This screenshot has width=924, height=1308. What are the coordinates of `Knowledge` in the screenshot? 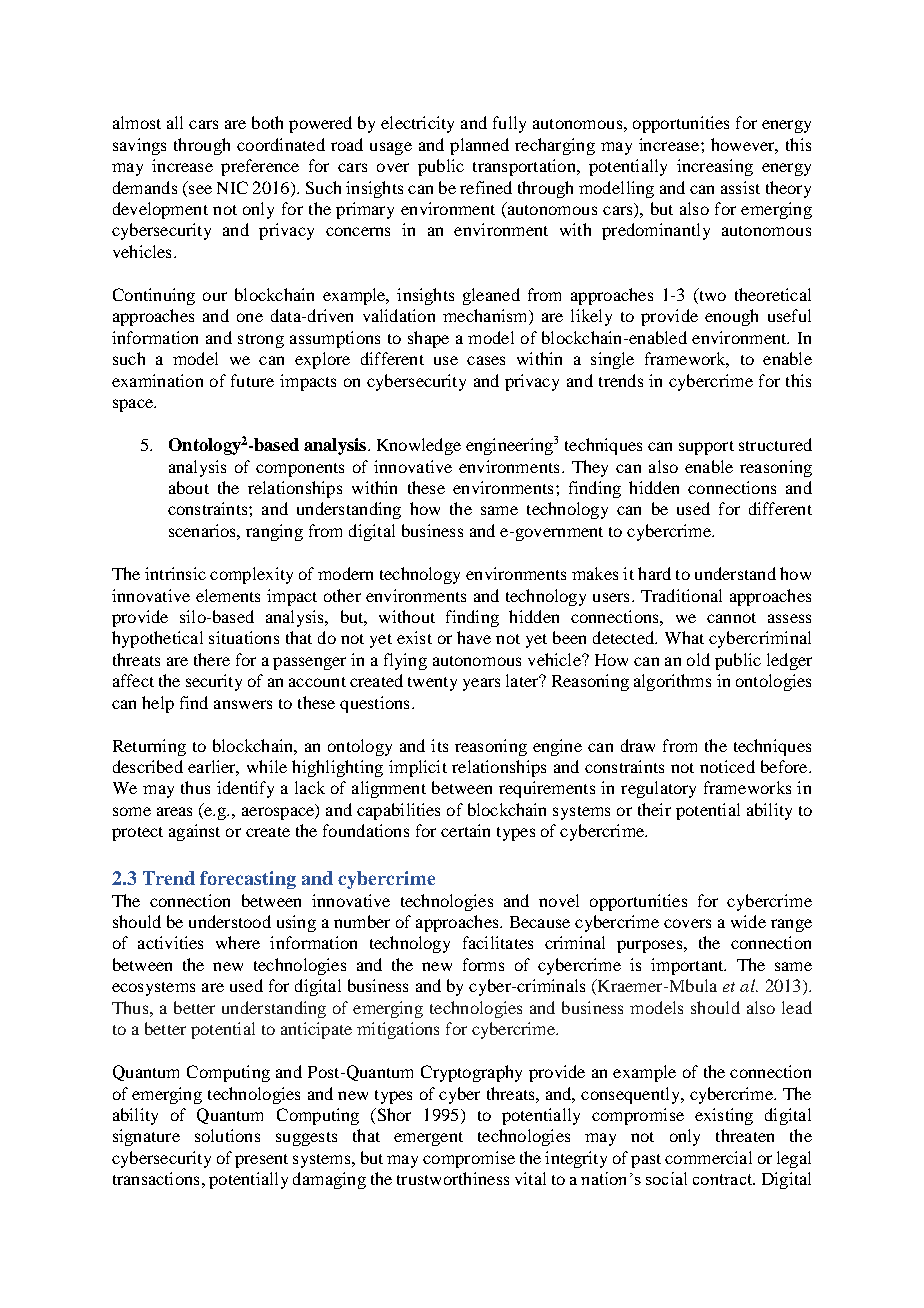 It's located at (419, 446).
